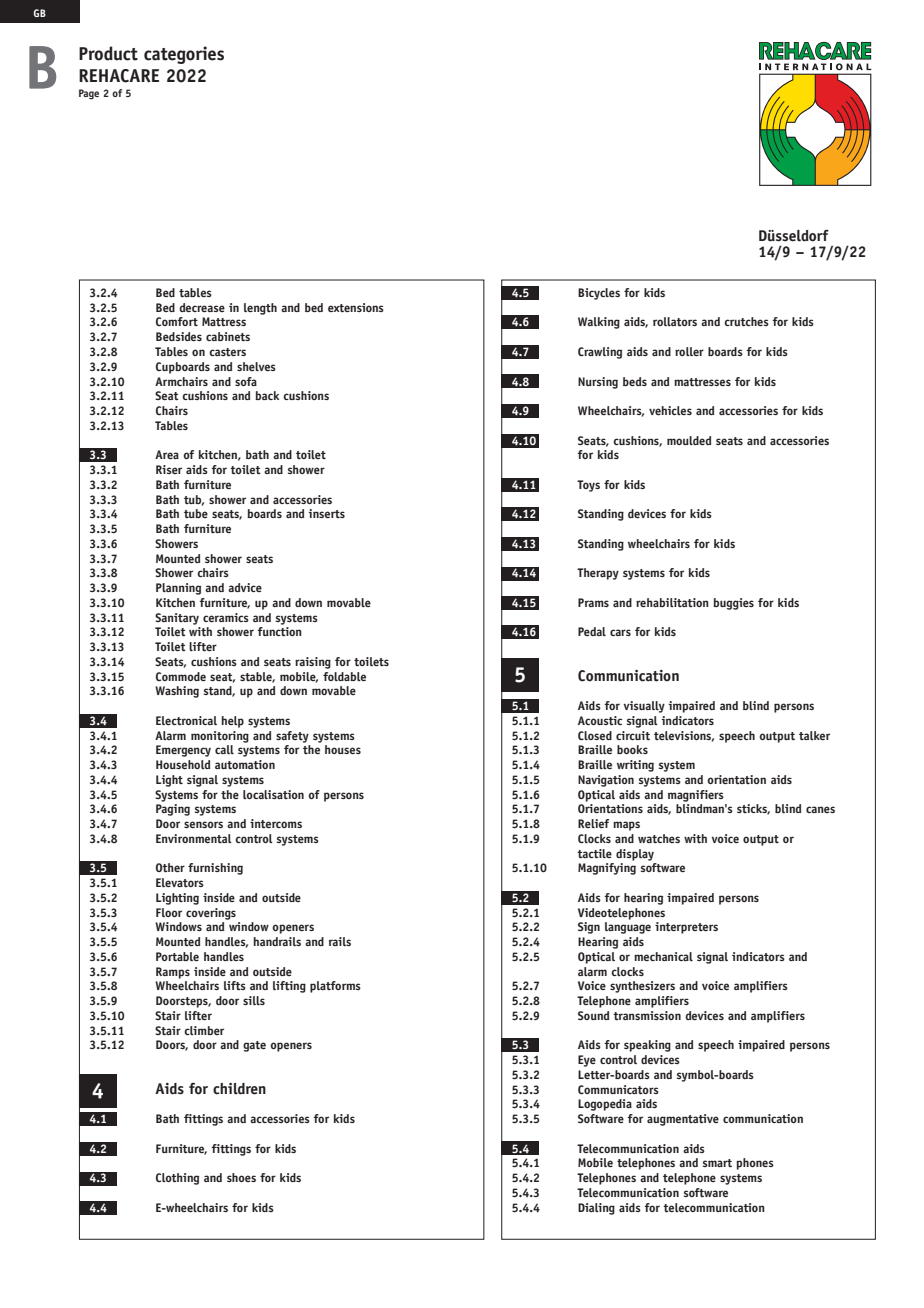 The width and height of the screenshot is (924, 1308). Describe the element at coordinates (717, 1163) in the screenshot. I see `smart` at that location.
